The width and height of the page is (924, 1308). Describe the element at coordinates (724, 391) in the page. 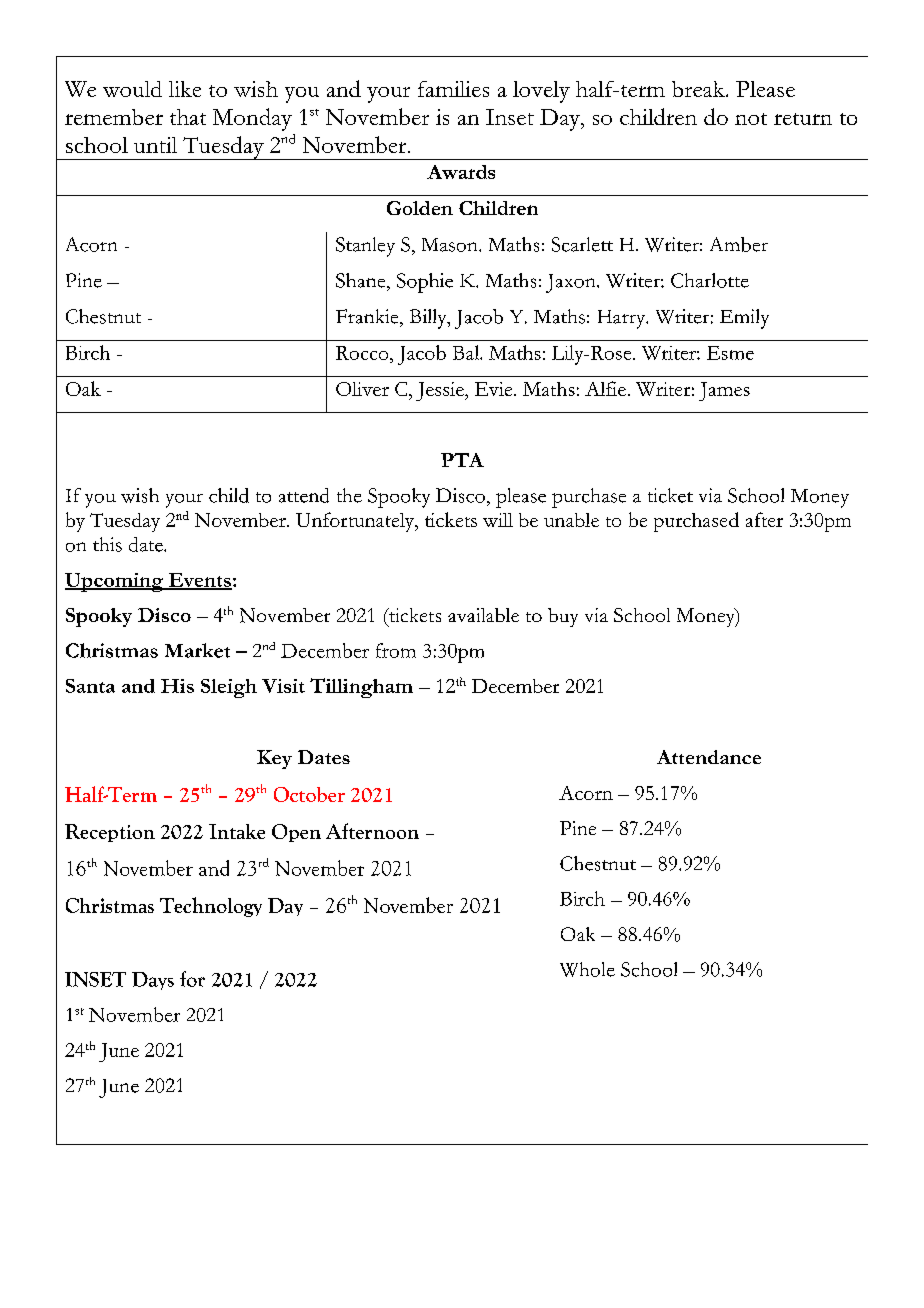

I see `James` at that location.
